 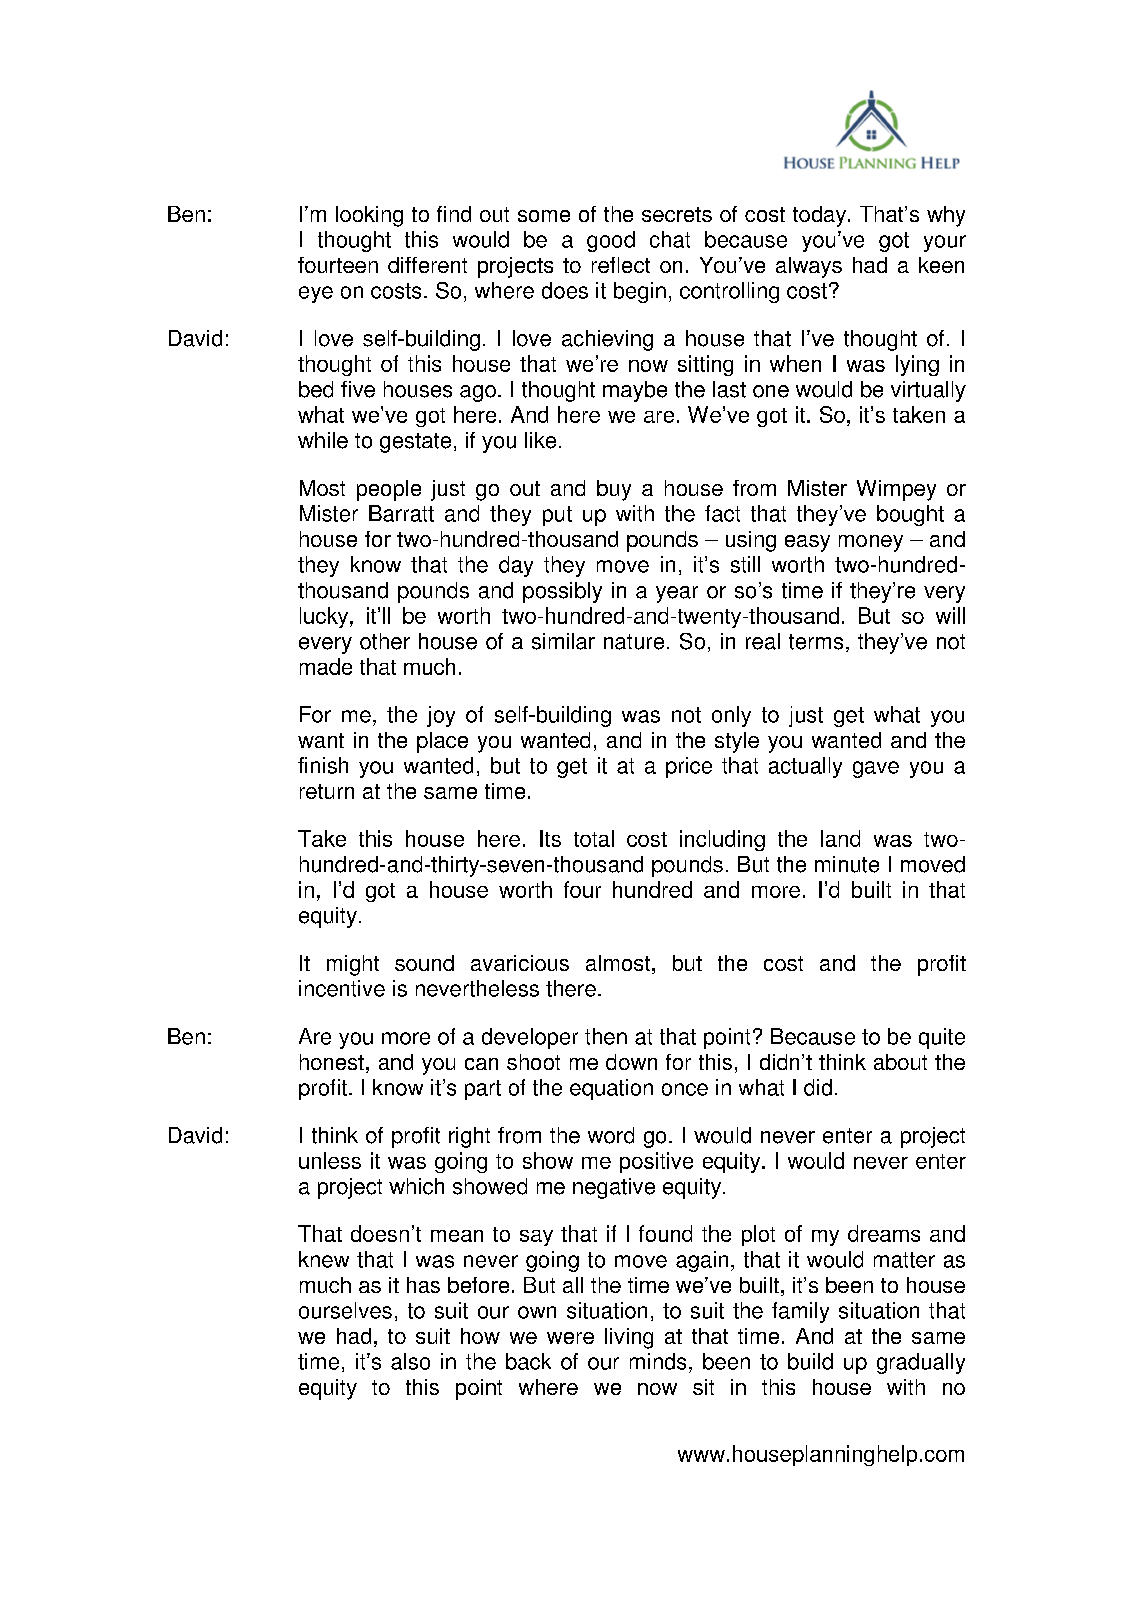 What do you see at coordinates (611, 1135) in the screenshot?
I see `word` at bounding box center [611, 1135].
